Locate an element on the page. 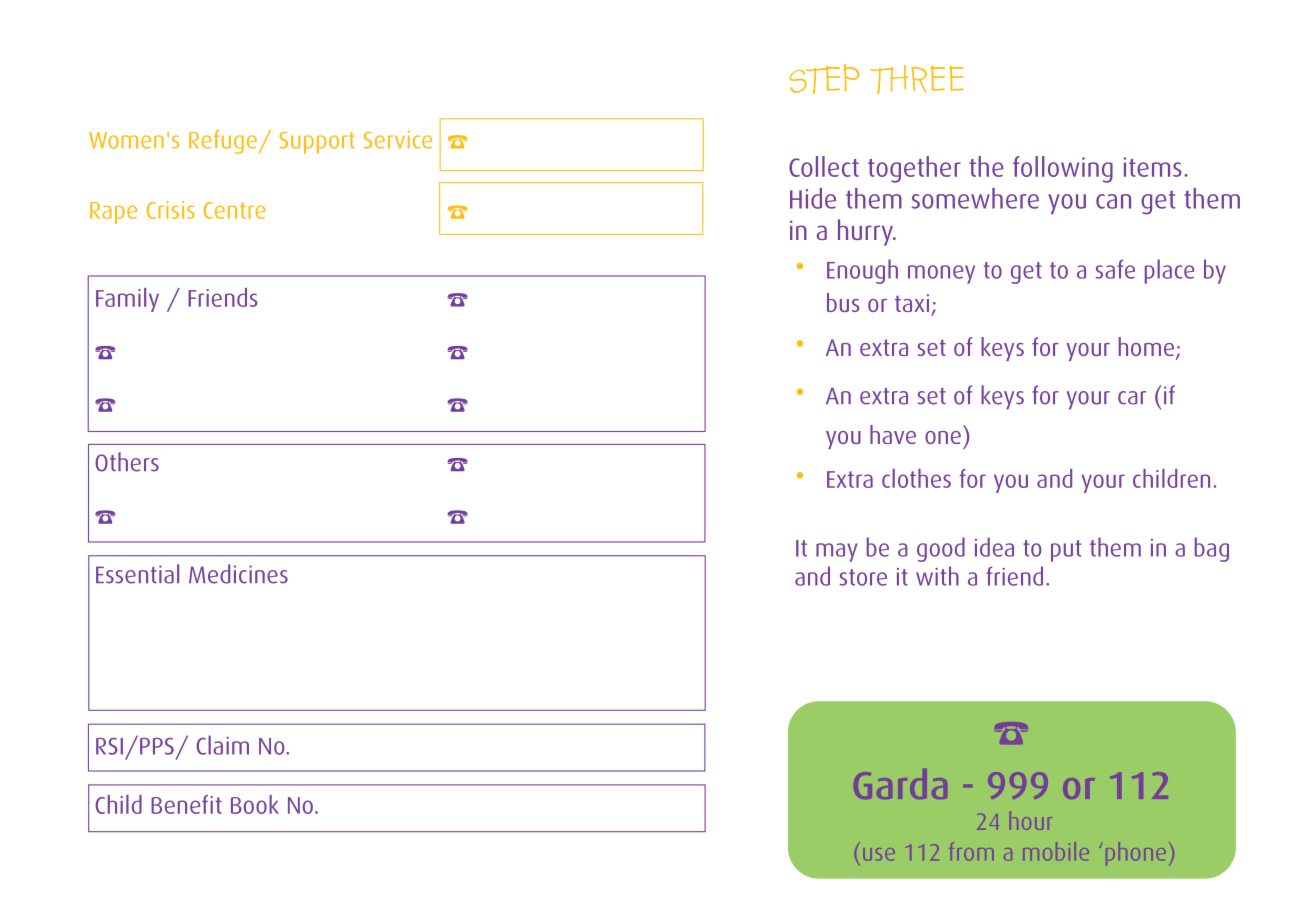  Family is located at coordinates (127, 300).
